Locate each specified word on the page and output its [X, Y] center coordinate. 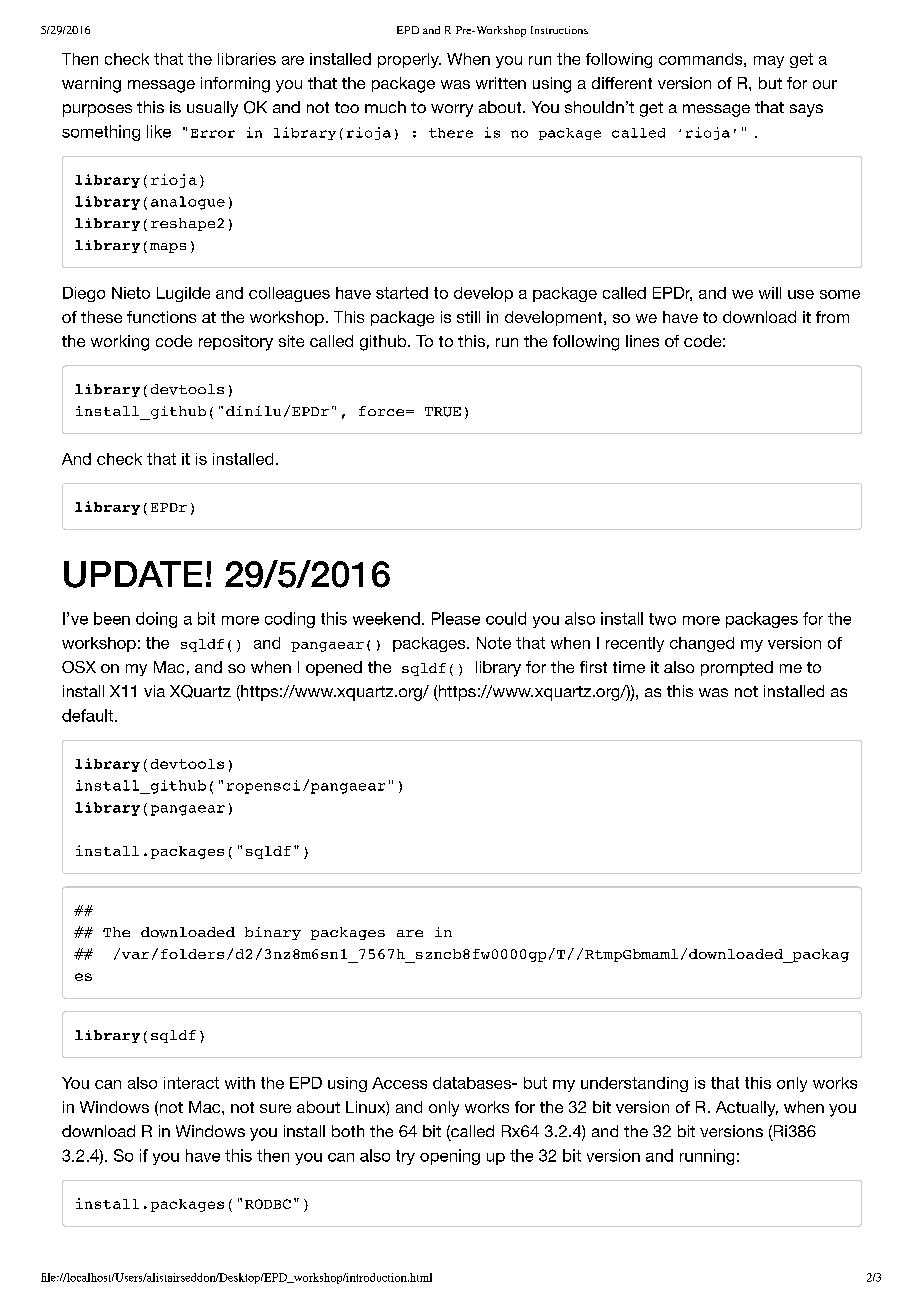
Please [456, 618]
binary [273, 933]
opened [334, 668]
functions [161, 317]
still [468, 317]
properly [409, 60]
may [769, 62]
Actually [747, 1109]
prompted [737, 668]
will [770, 293]
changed [702, 644]
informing [235, 85]
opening [450, 1157]
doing [156, 620]
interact [191, 1083]
